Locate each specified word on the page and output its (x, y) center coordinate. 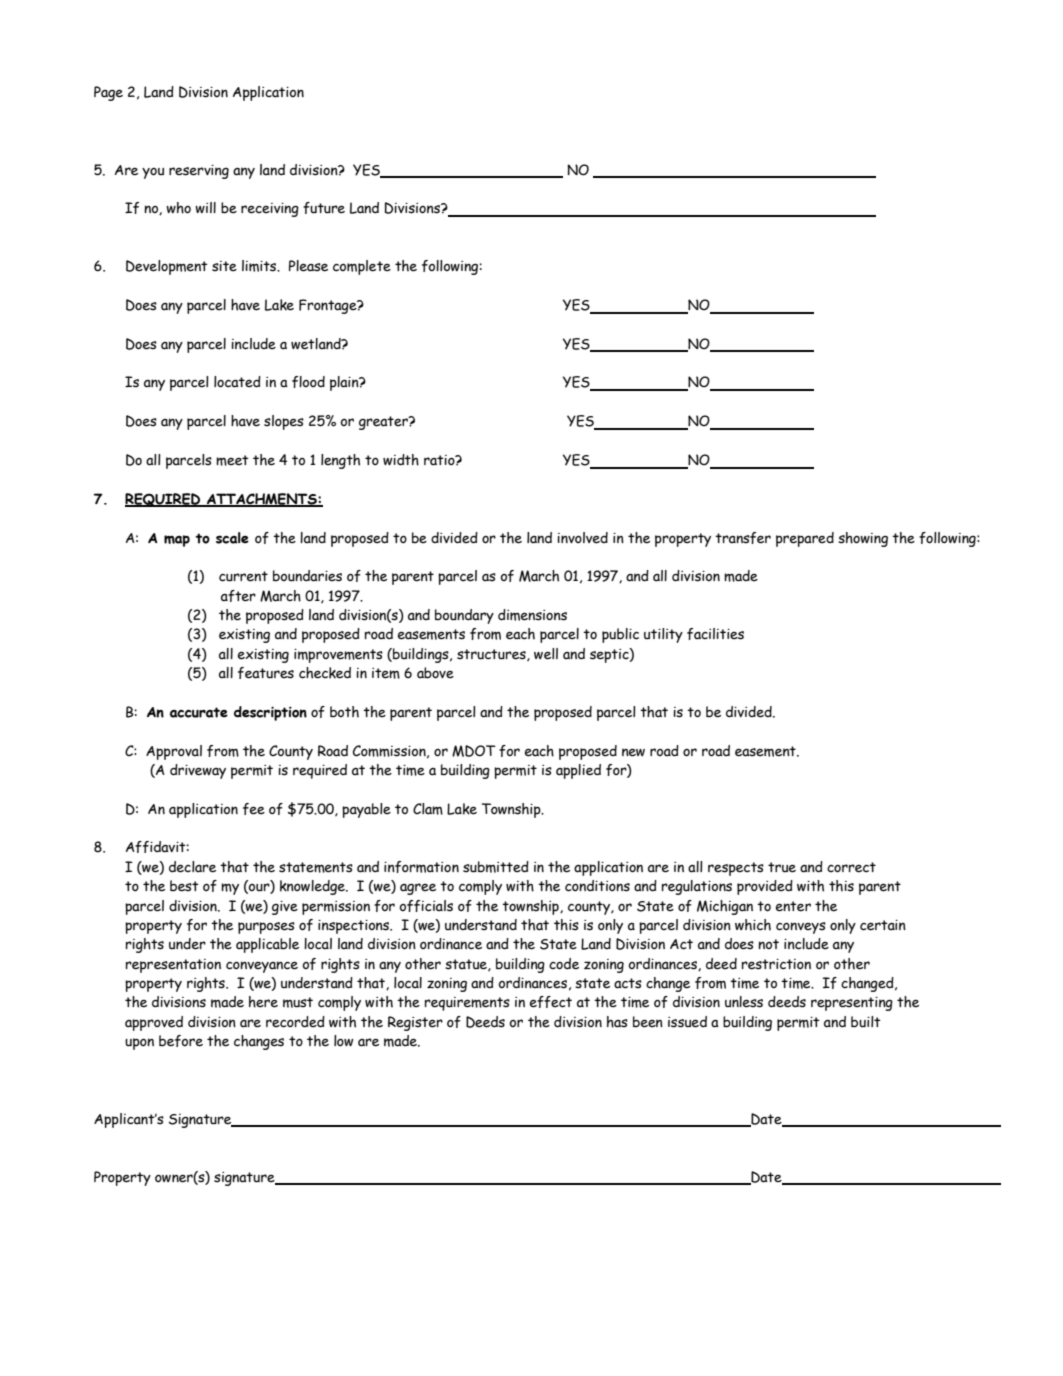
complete (362, 267)
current (243, 576)
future (324, 208)
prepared (805, 539)
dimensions (532, 615)
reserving (199, 172)
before (181, 1041)
